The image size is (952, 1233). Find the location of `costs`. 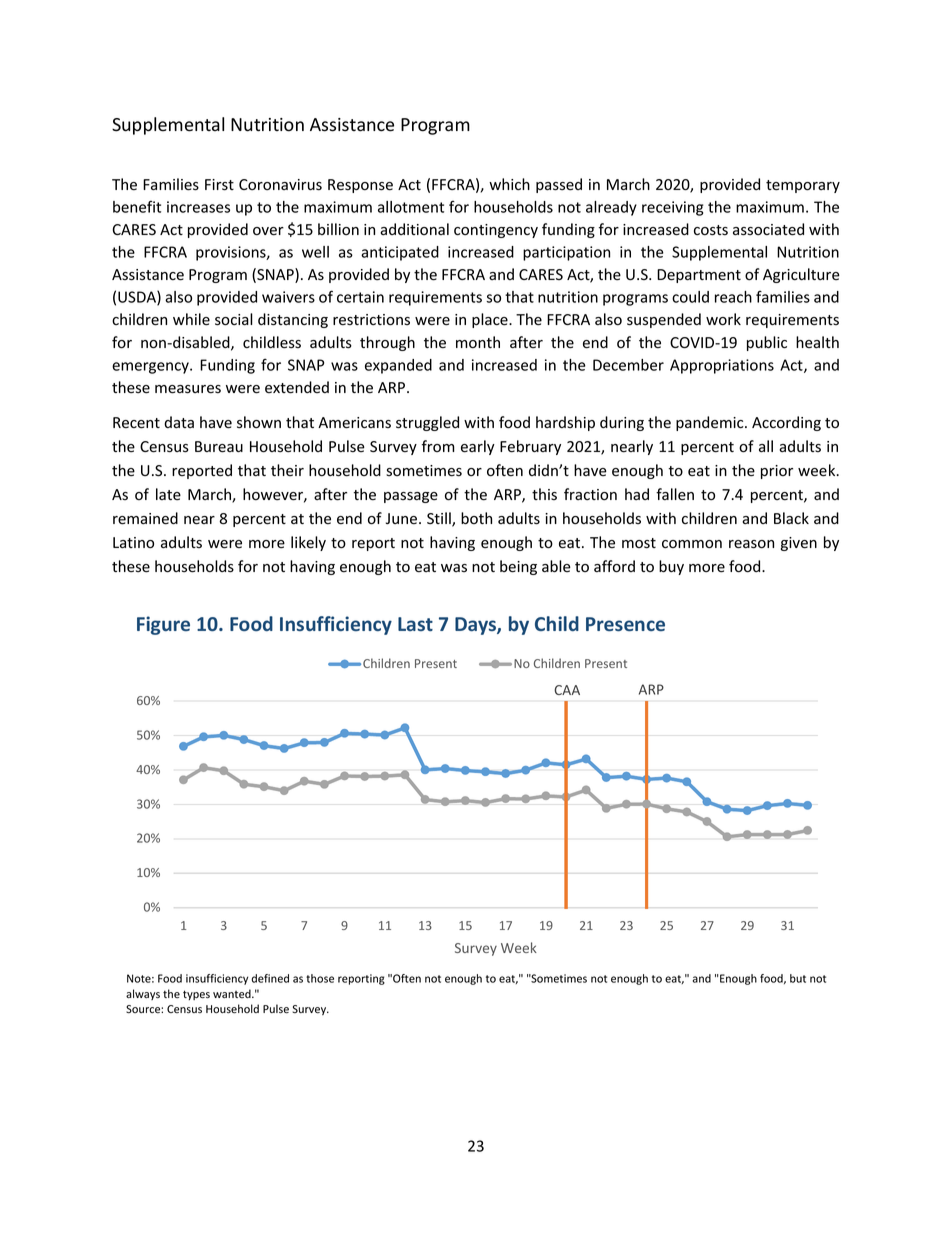

costs is located at coordinates (711, 230).
